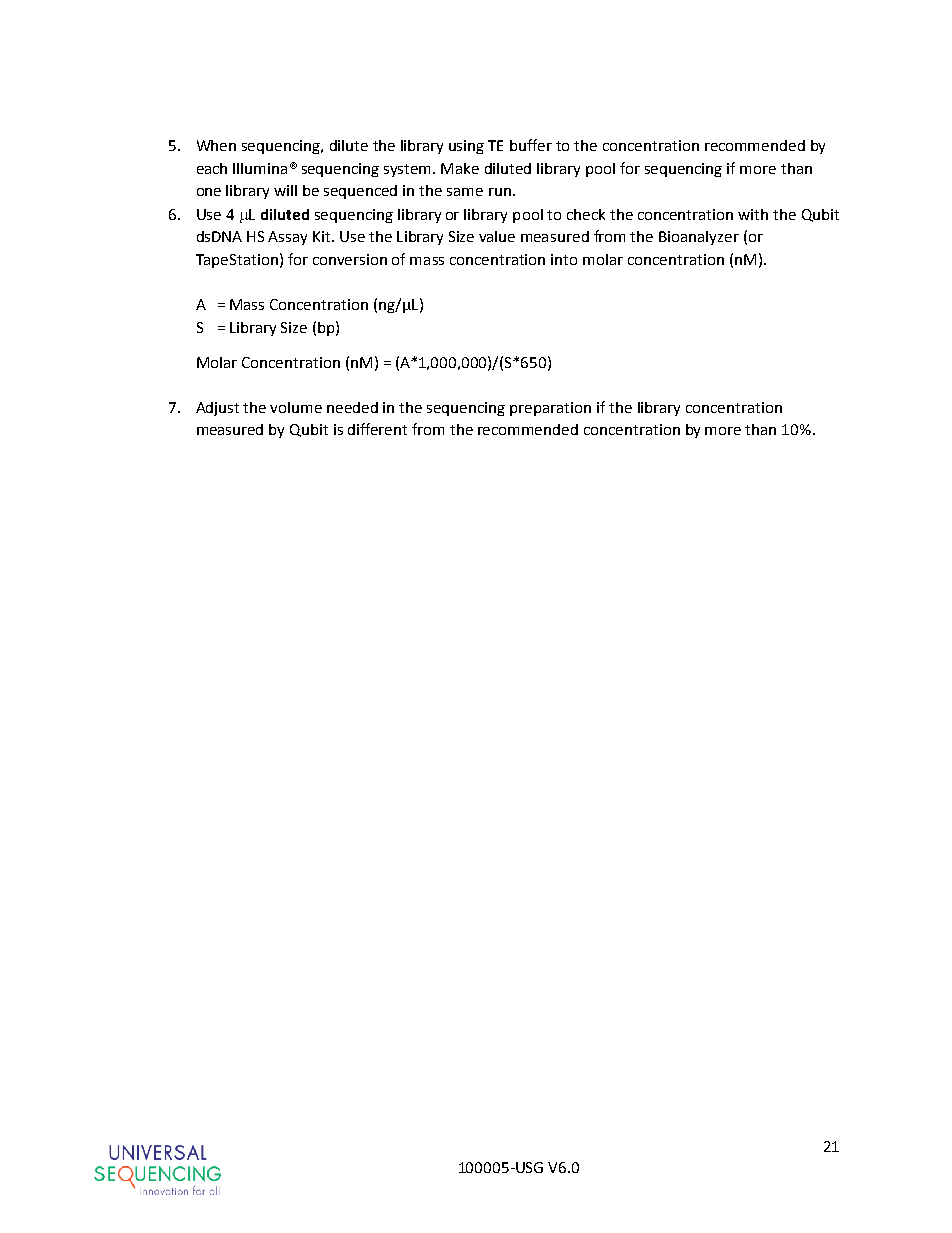  Describe the element at coordinates (296, 407) in the screenshot. I see `volume` at that location.
